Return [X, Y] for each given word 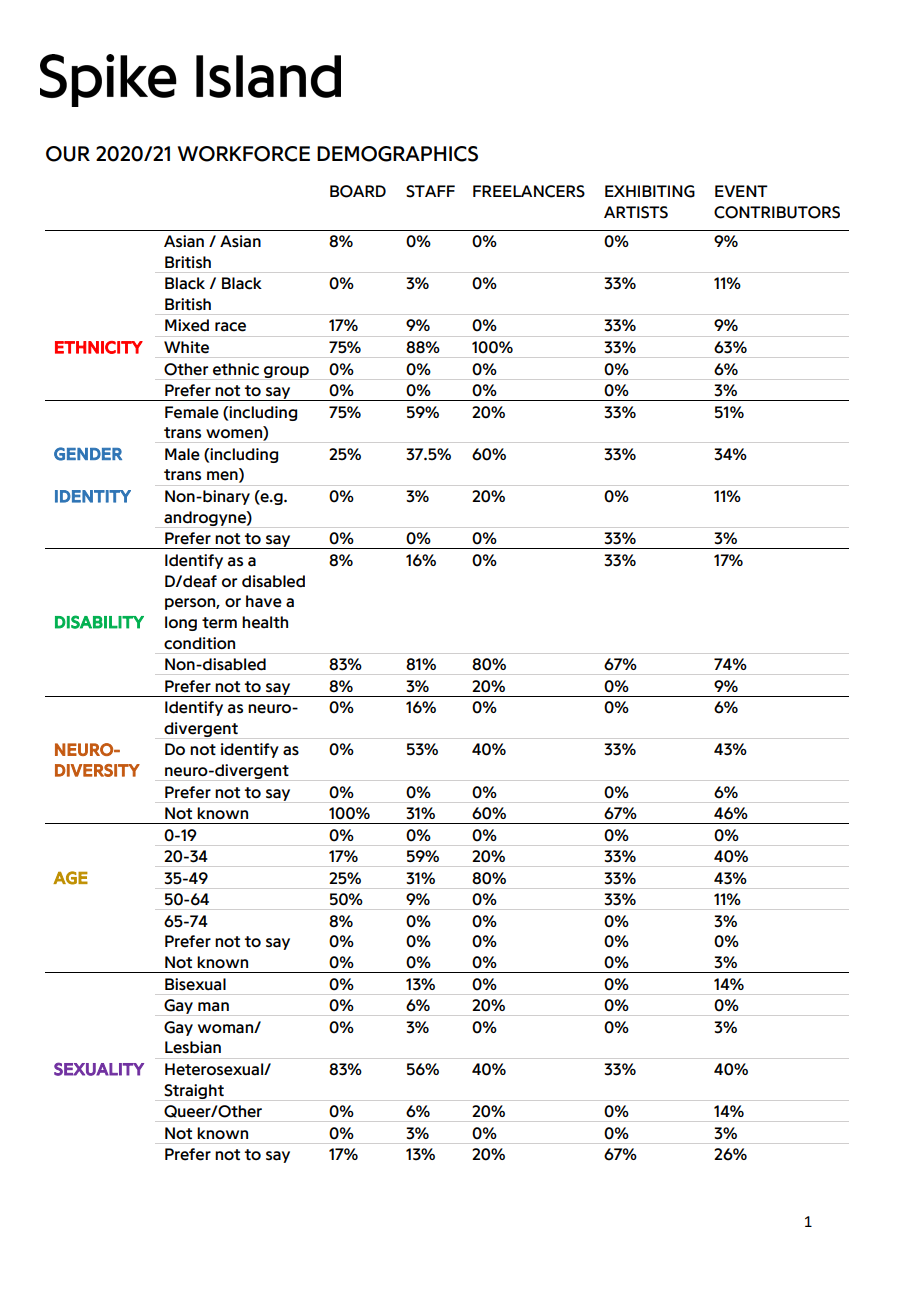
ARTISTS [636, 212]
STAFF [430, 191]
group [286, 373]
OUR [68, 154]
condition [199, 643]
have [264, 601]
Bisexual [195, 984]
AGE [70, 878]
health [265, 622]
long [181, 623]
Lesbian [193, 1047]
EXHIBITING [650, 191]
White [186, 347]
